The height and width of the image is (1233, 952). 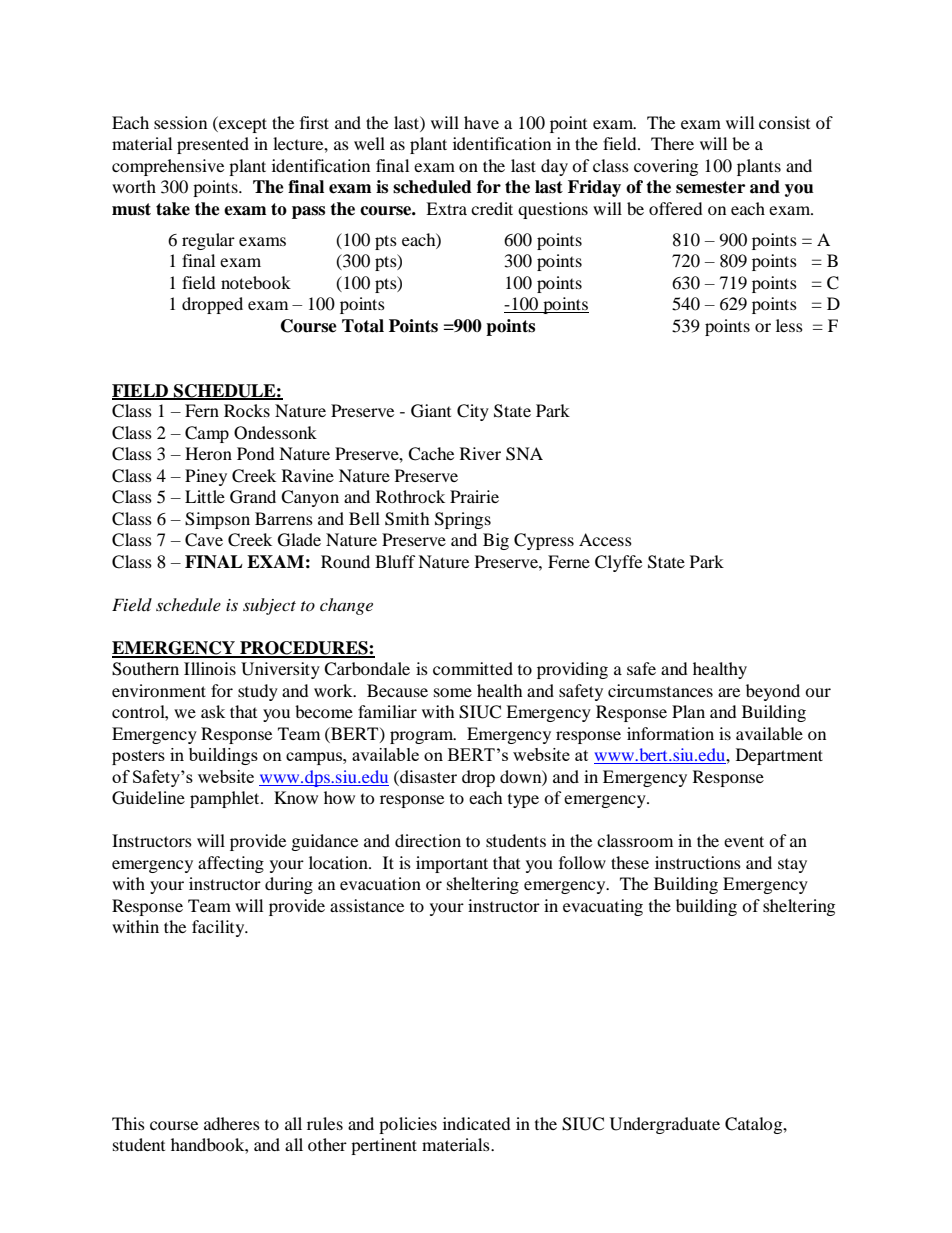 What do you see at coordinates (232, 1123) in the image?
I see `adheres` at bounding box center [232, 1123].
